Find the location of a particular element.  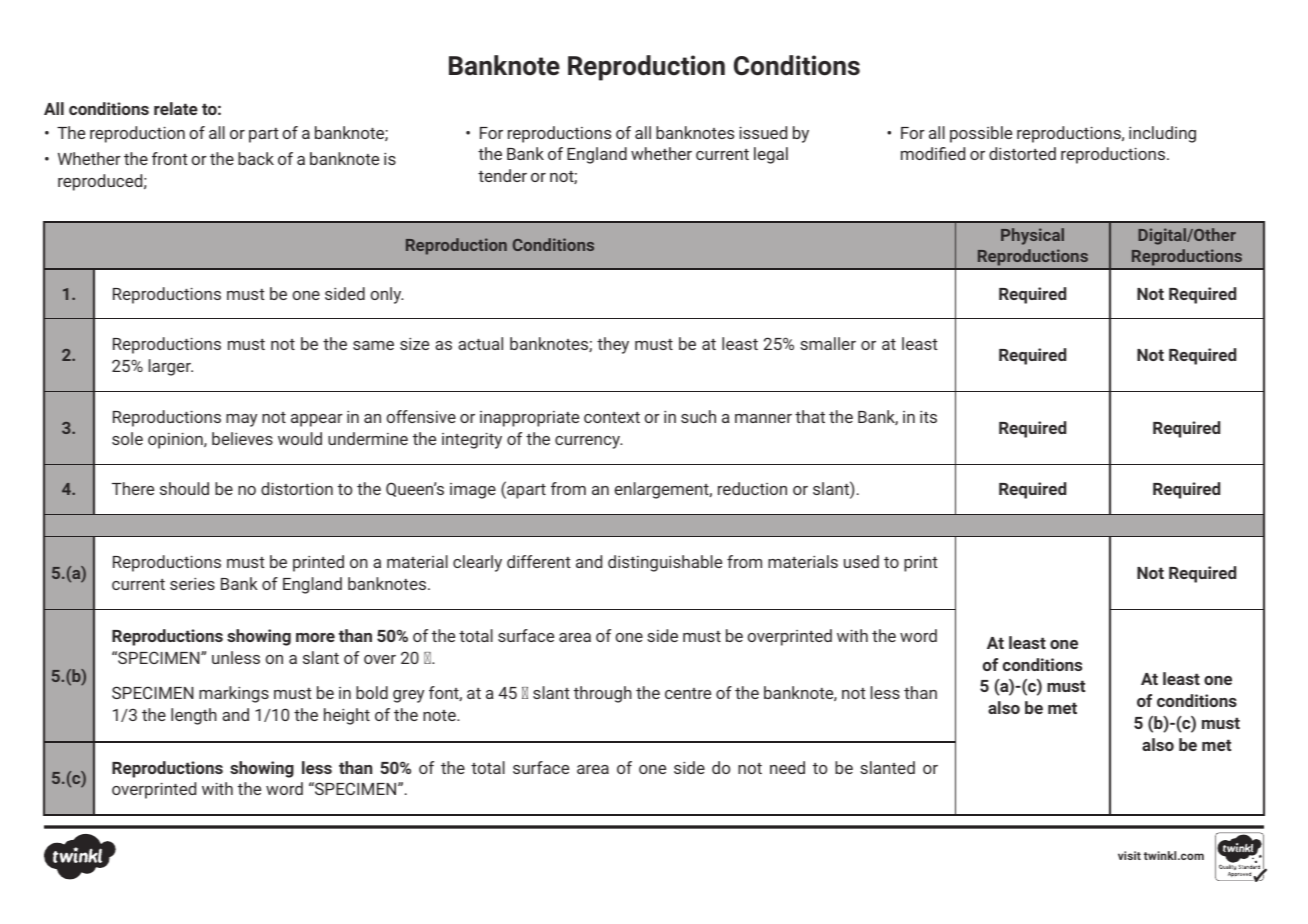

distinguishable is located at coordinates (665, 563).
